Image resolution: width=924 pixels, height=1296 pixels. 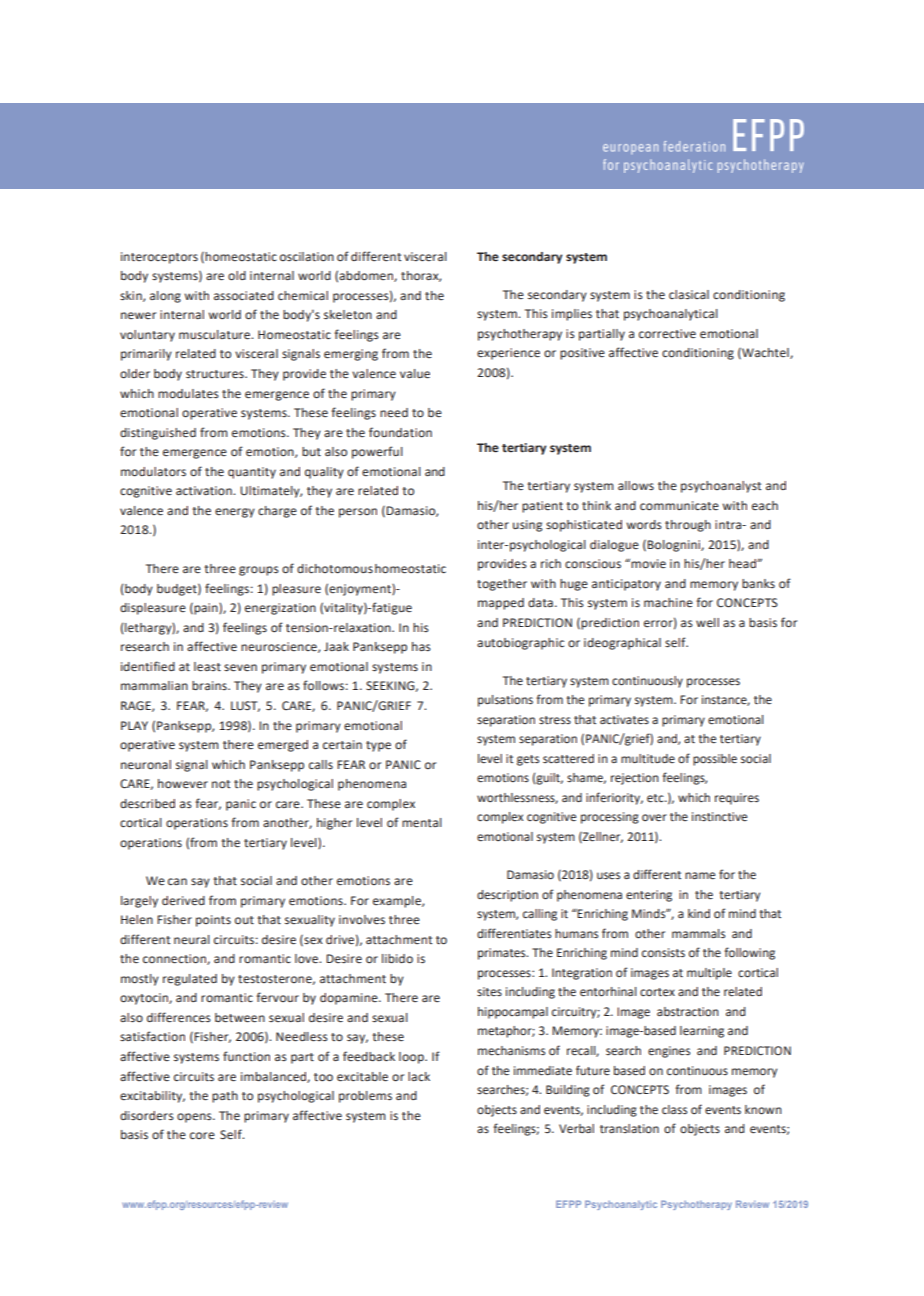 I want to click on opens, so click(x=195, y=1118).
